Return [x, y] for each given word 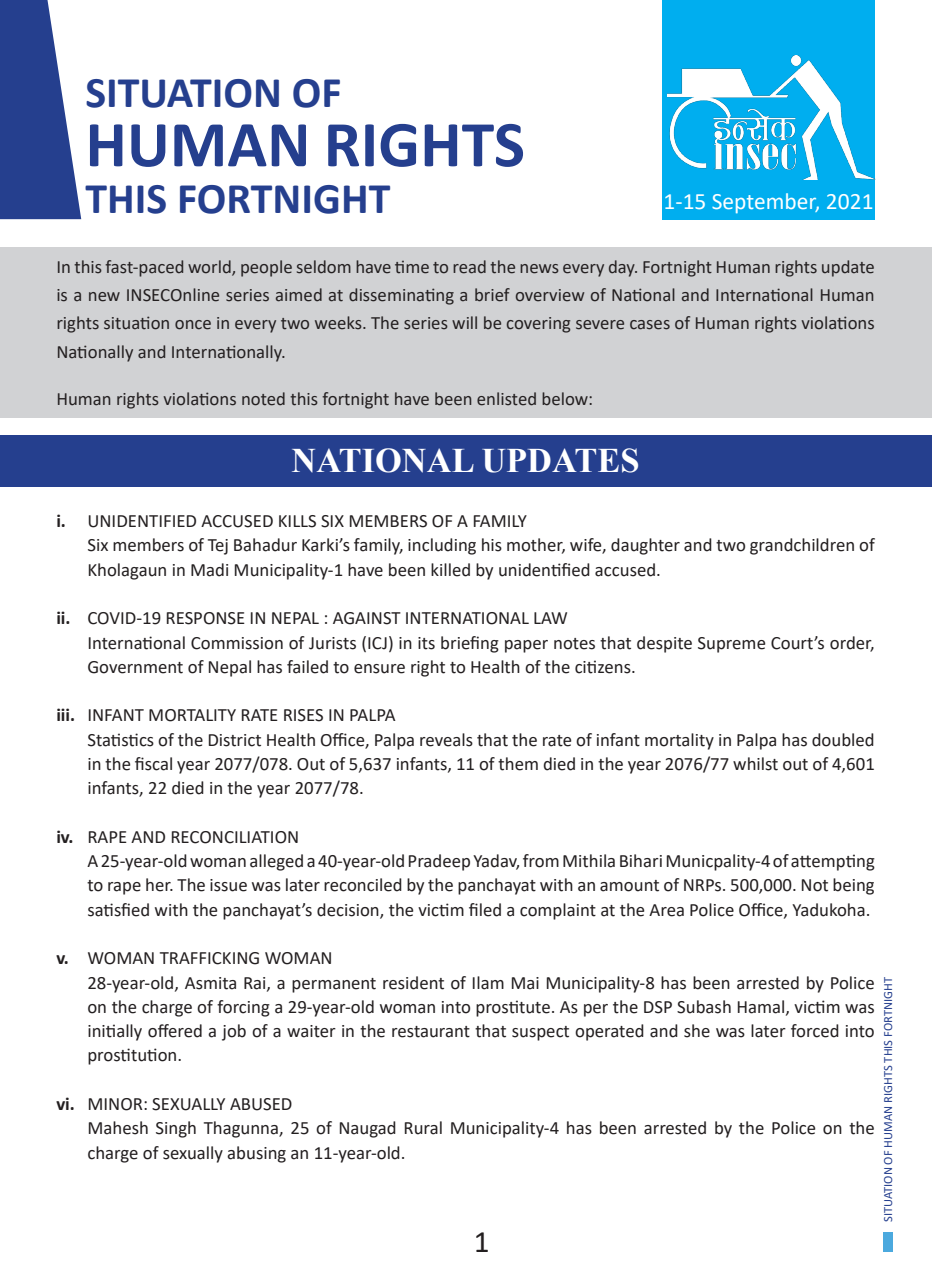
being [853, 886]
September [765, 203]
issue [228, 885]
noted [263, 399]
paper [526, 646]
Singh [176, 1129]
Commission [237, 643]
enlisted [506, 399]
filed [485, 910]
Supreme [731, 645]
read [469, 267]
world [210, 268]
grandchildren [802, 546]
